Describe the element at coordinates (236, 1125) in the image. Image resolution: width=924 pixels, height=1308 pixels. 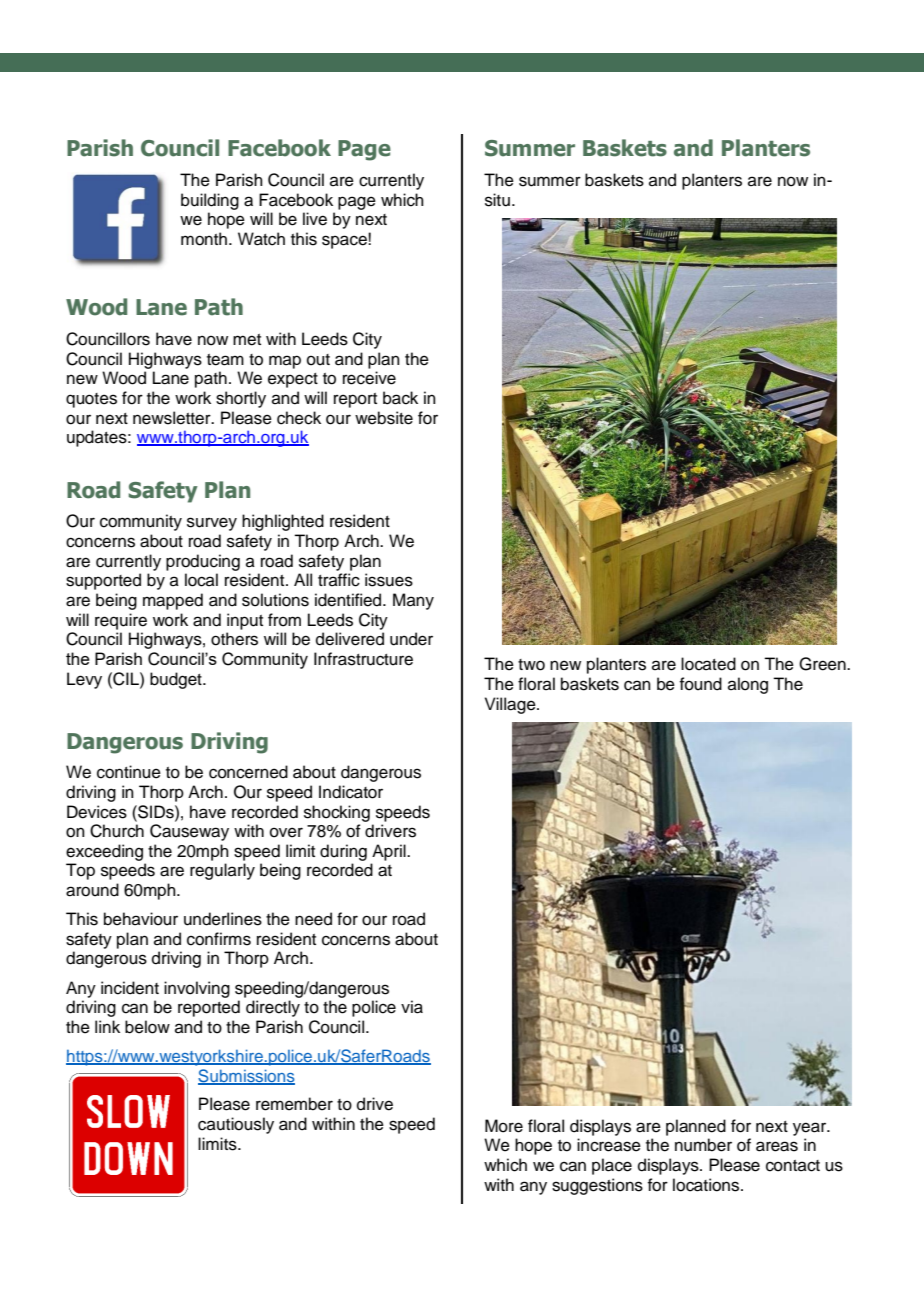
I see `cautiously` at that location.
